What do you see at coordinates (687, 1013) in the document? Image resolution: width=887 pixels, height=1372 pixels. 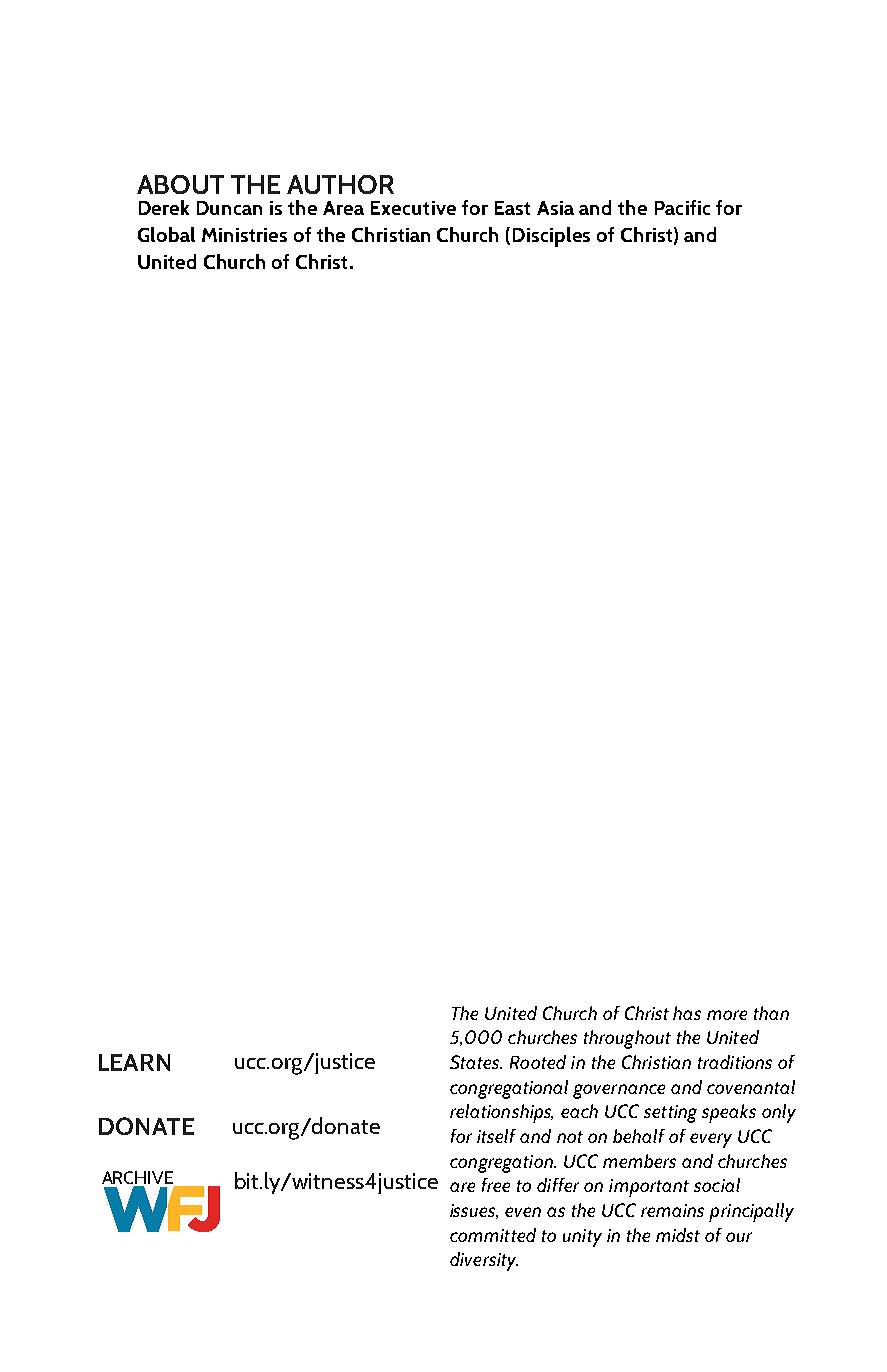 I see `has` at bounding box center [687, 1013].
